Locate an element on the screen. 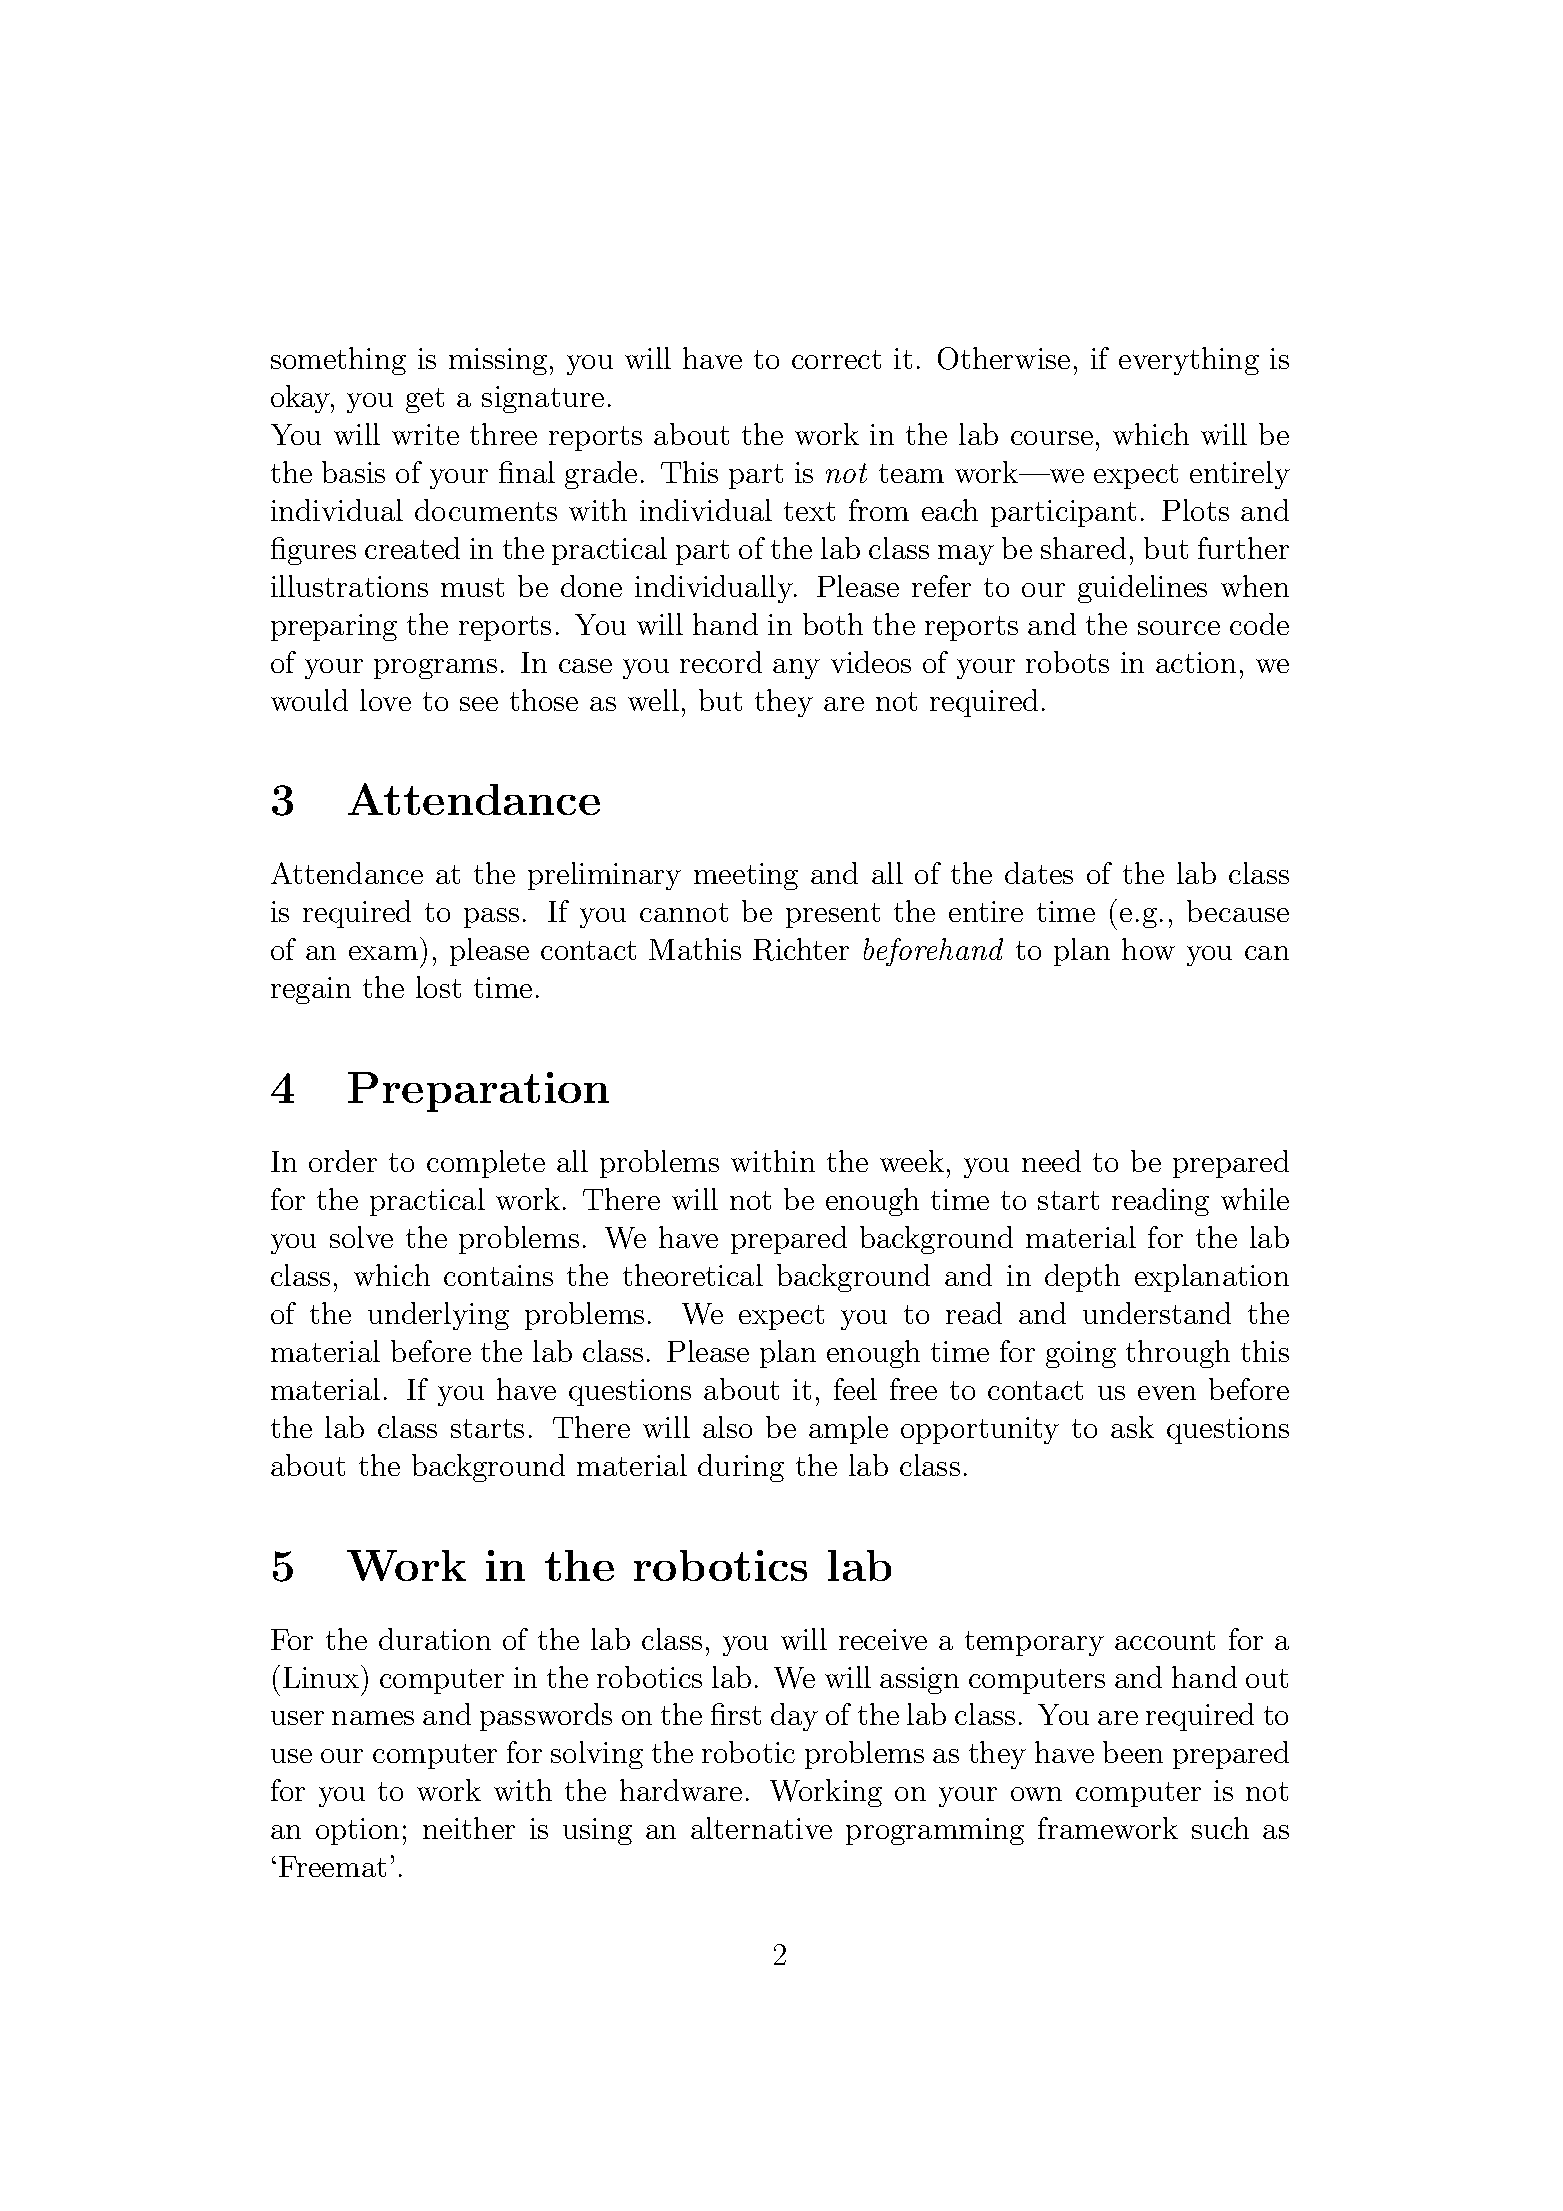  neither is located at coordinates (469, 1828).
